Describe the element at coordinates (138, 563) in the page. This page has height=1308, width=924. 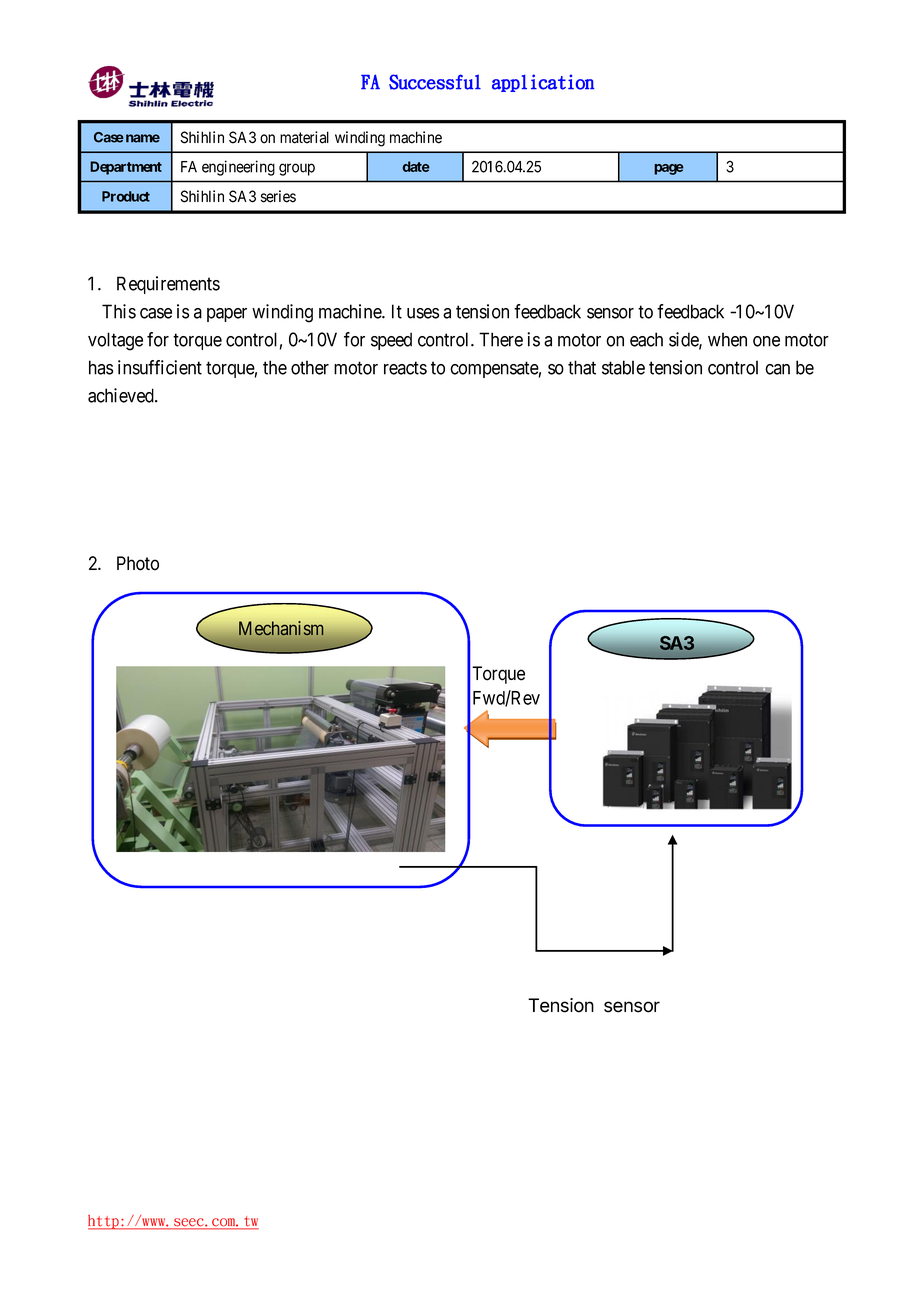
I see `Photo` at that location.
